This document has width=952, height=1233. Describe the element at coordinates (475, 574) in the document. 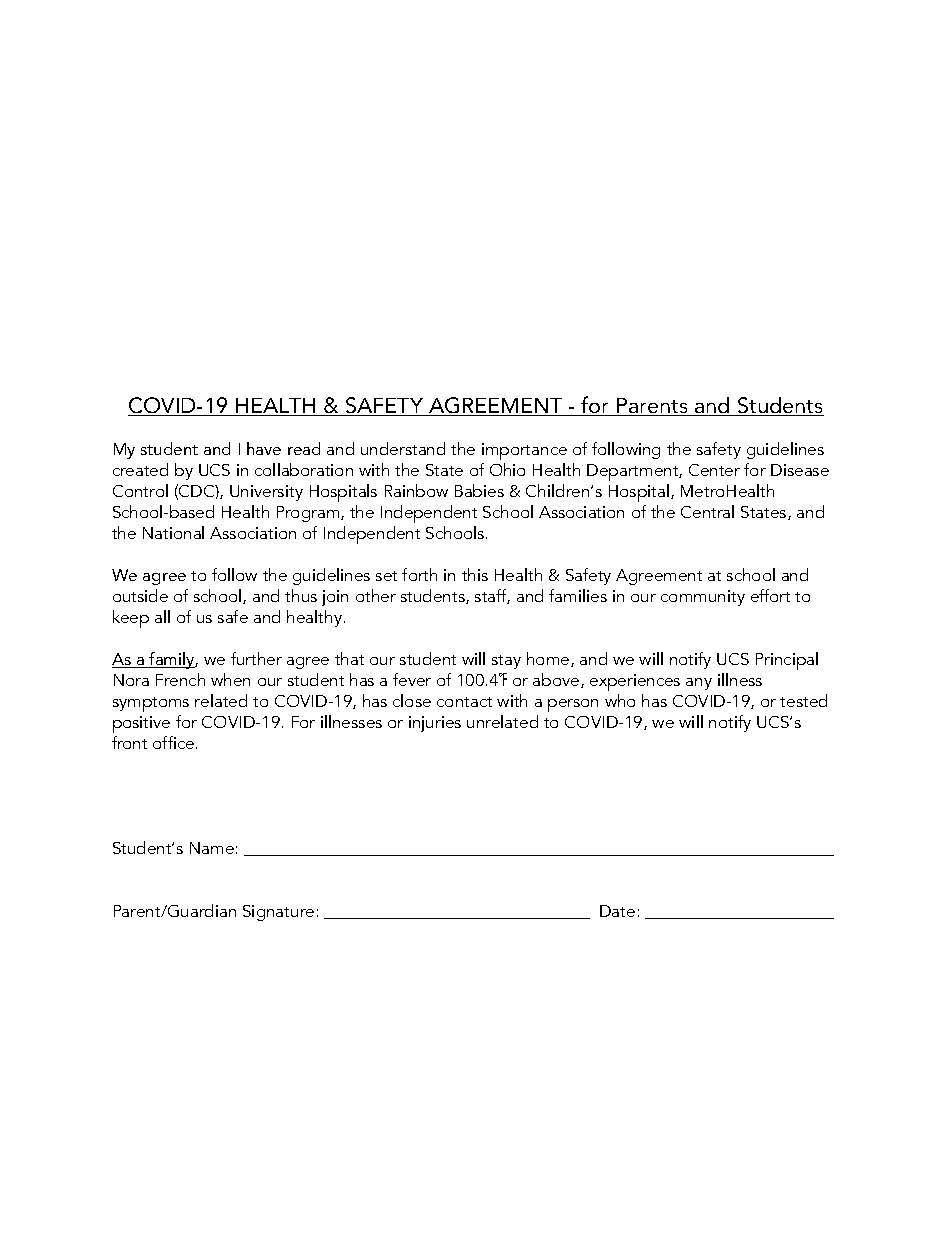

I see `this` at that location.
